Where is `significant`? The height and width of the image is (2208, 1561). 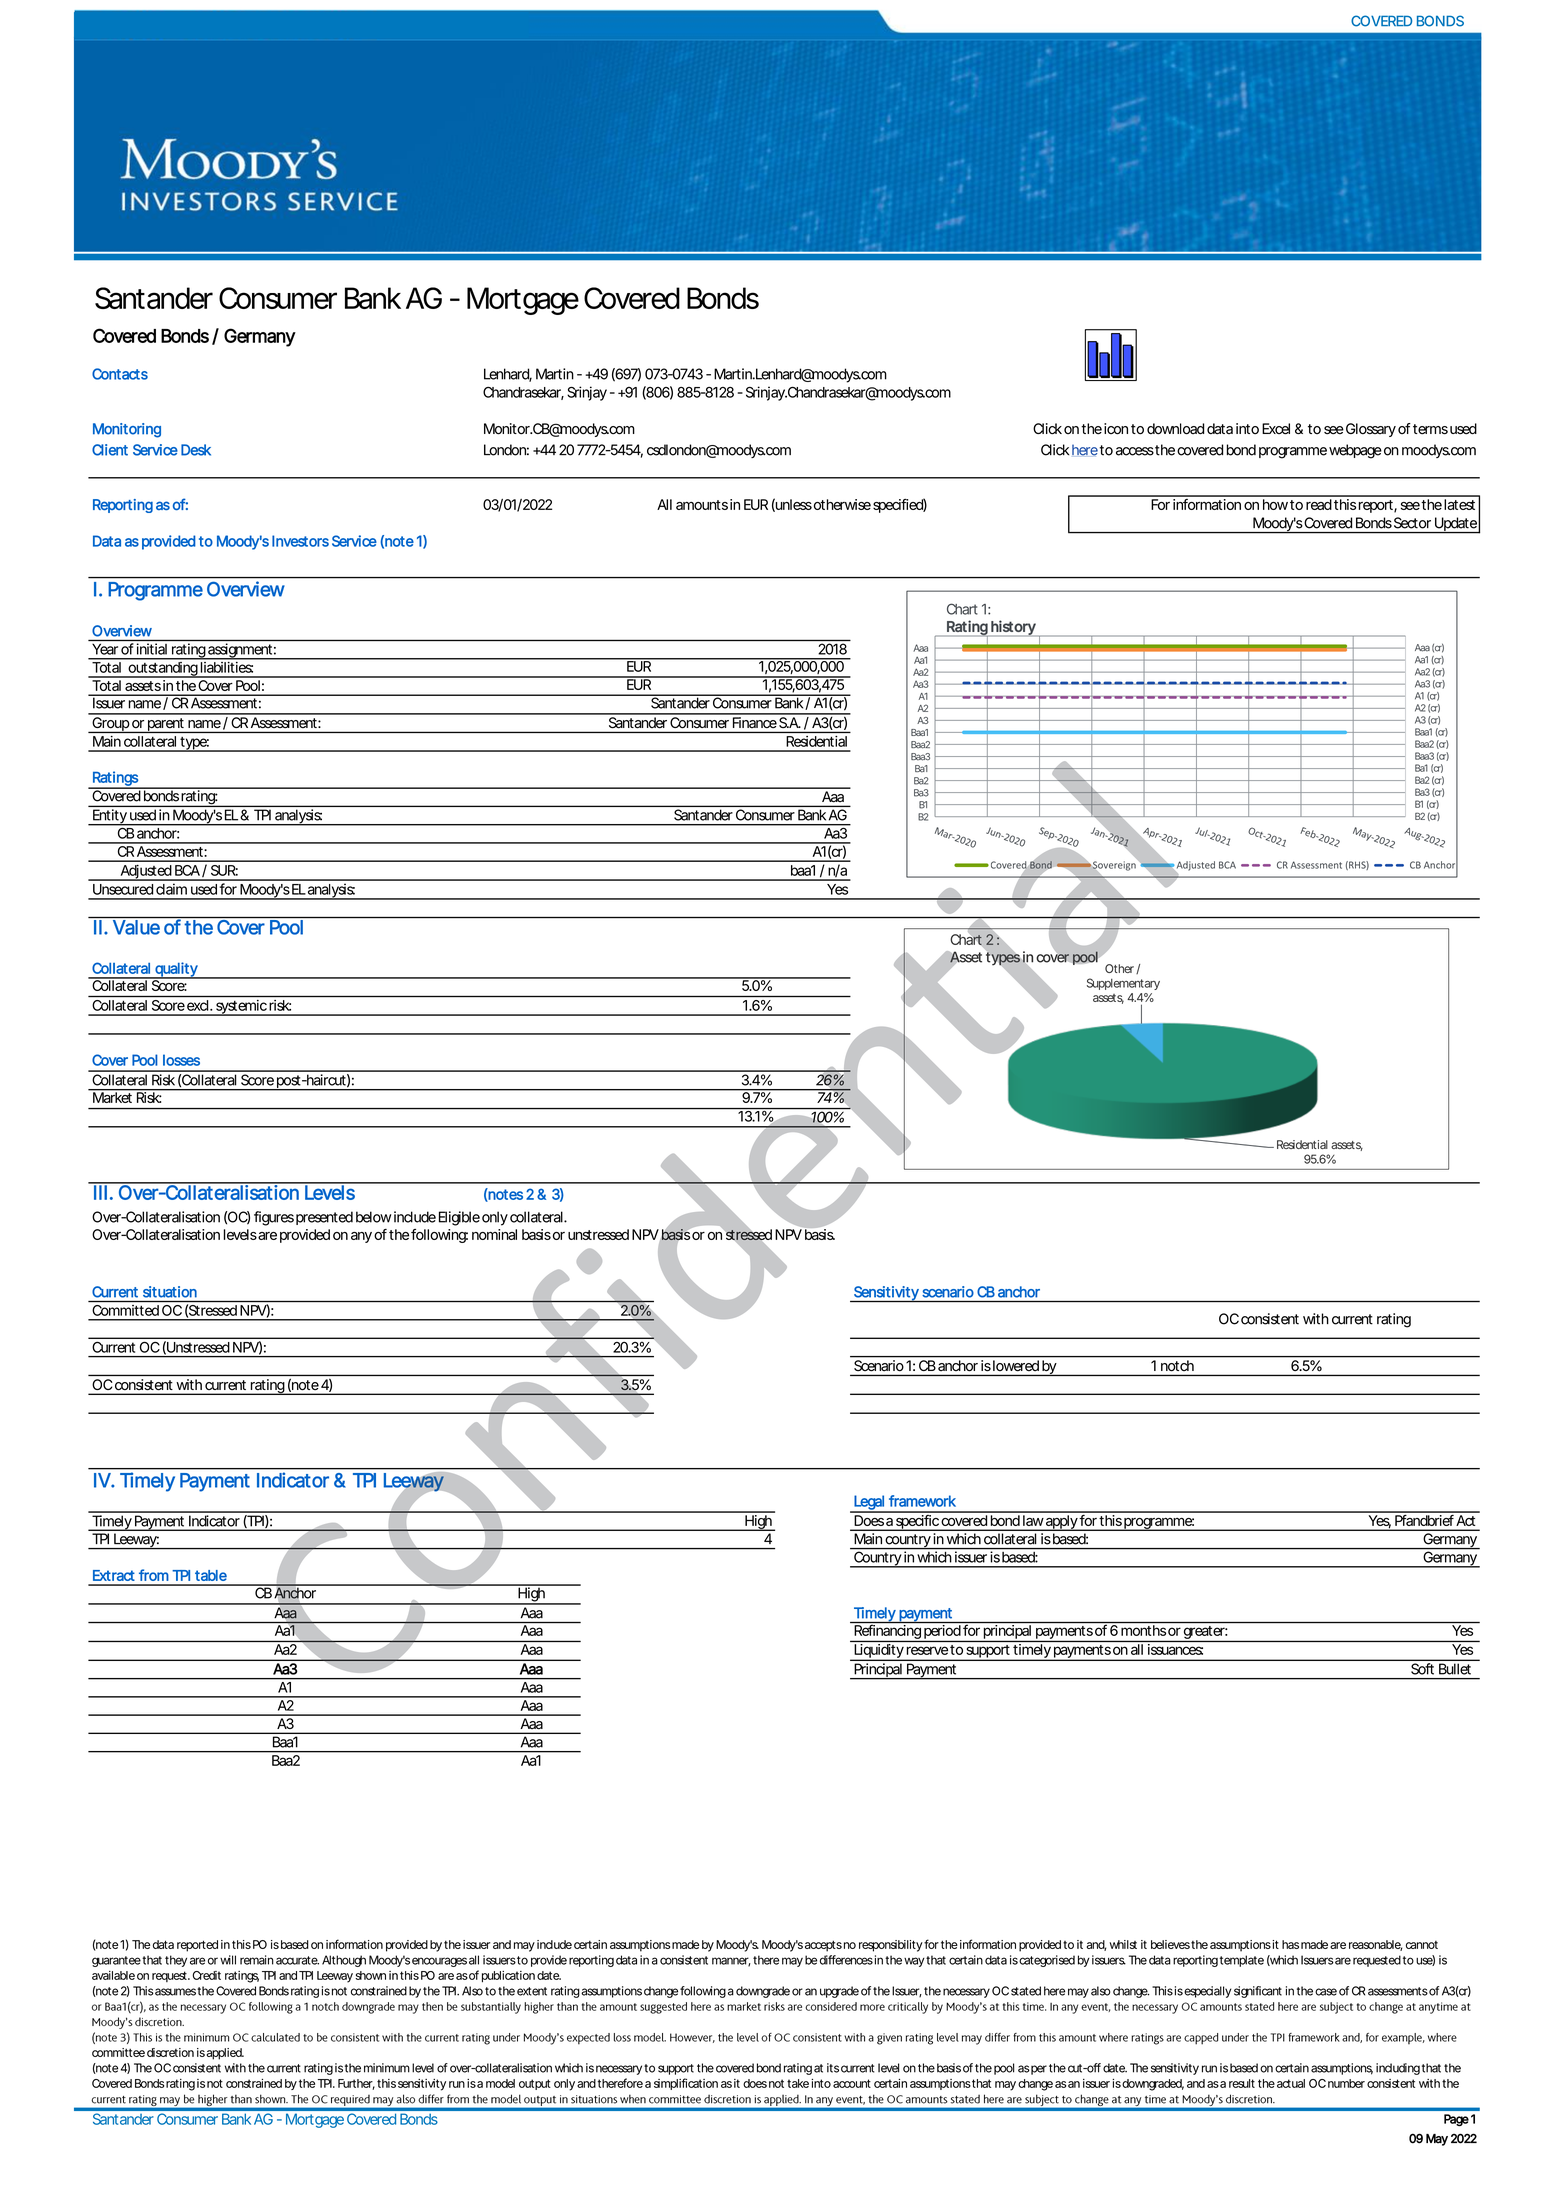
significant is located at coordinates (1258, 1992).
